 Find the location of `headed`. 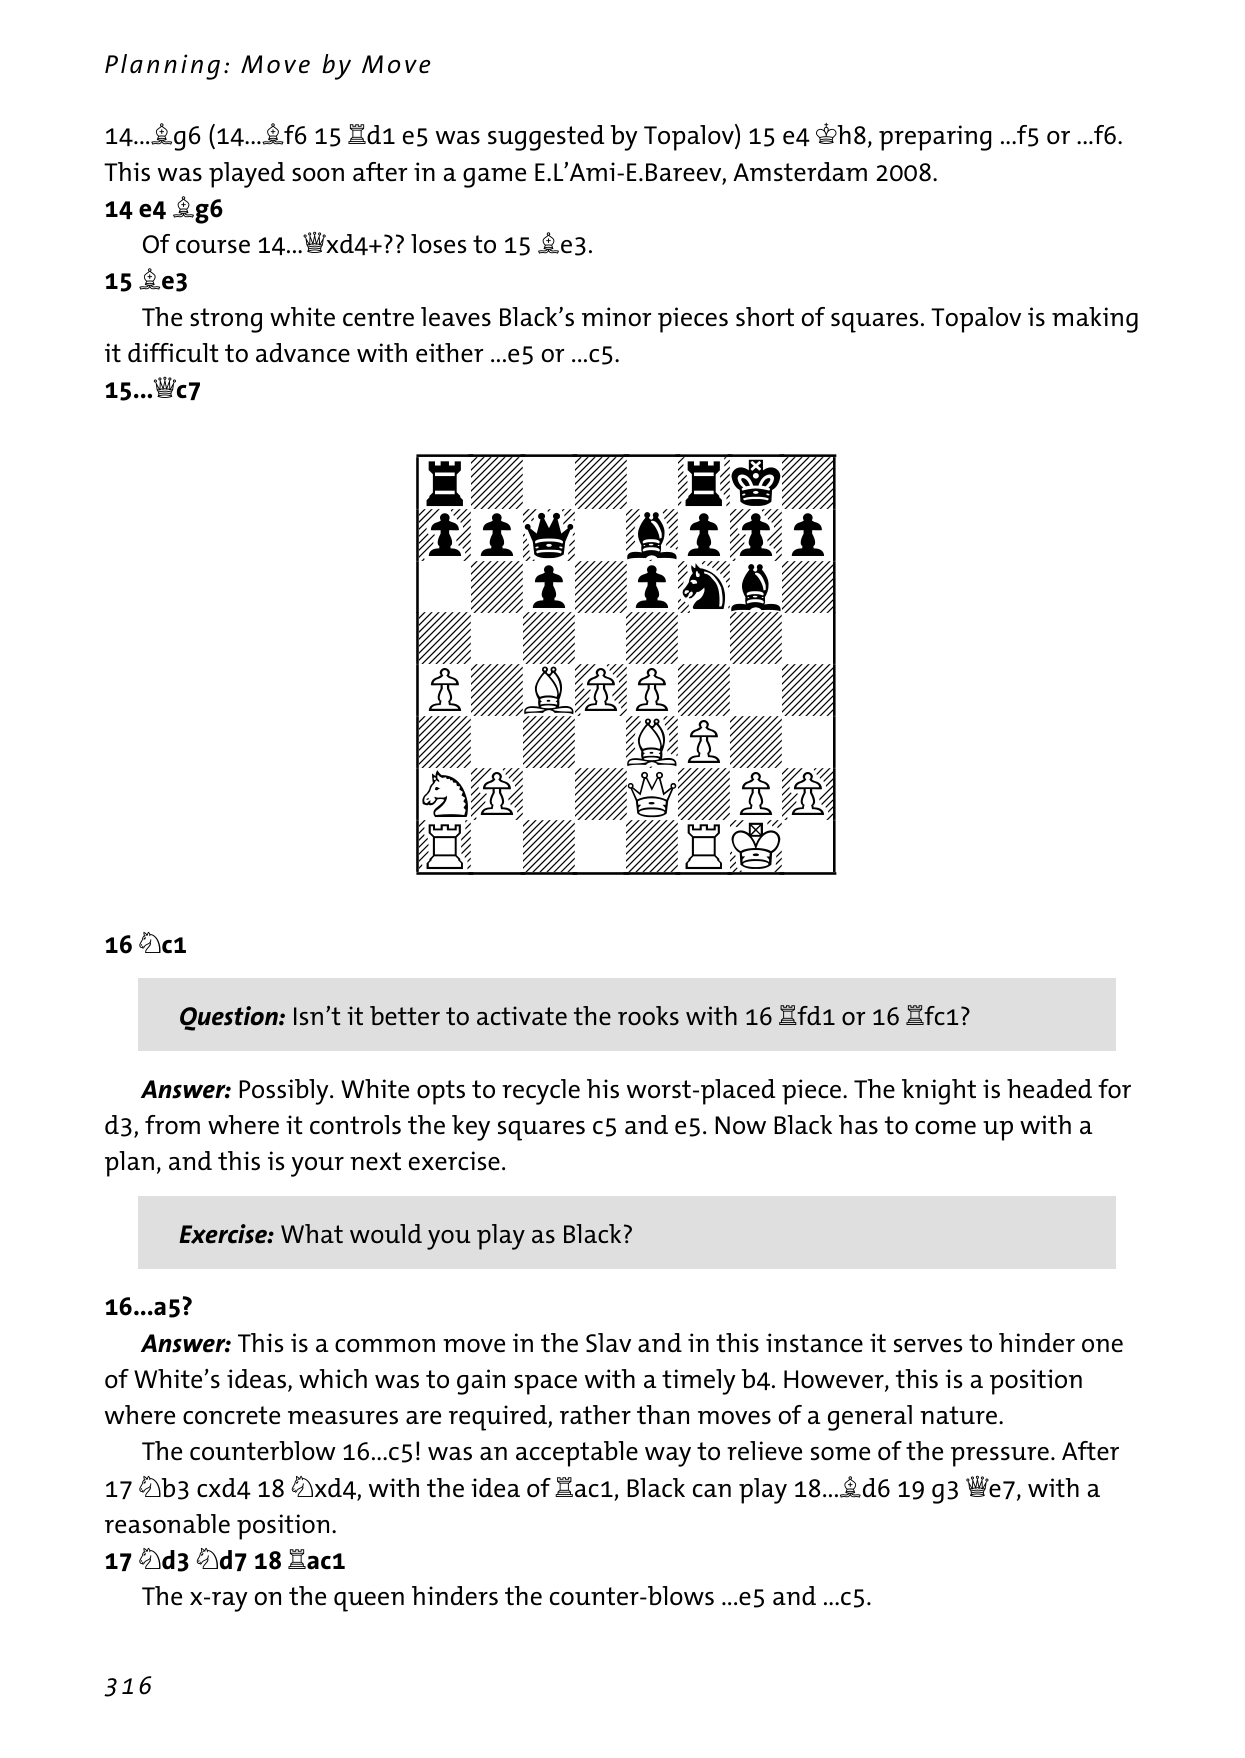

headed is located at coordinates (1049, 1089).
